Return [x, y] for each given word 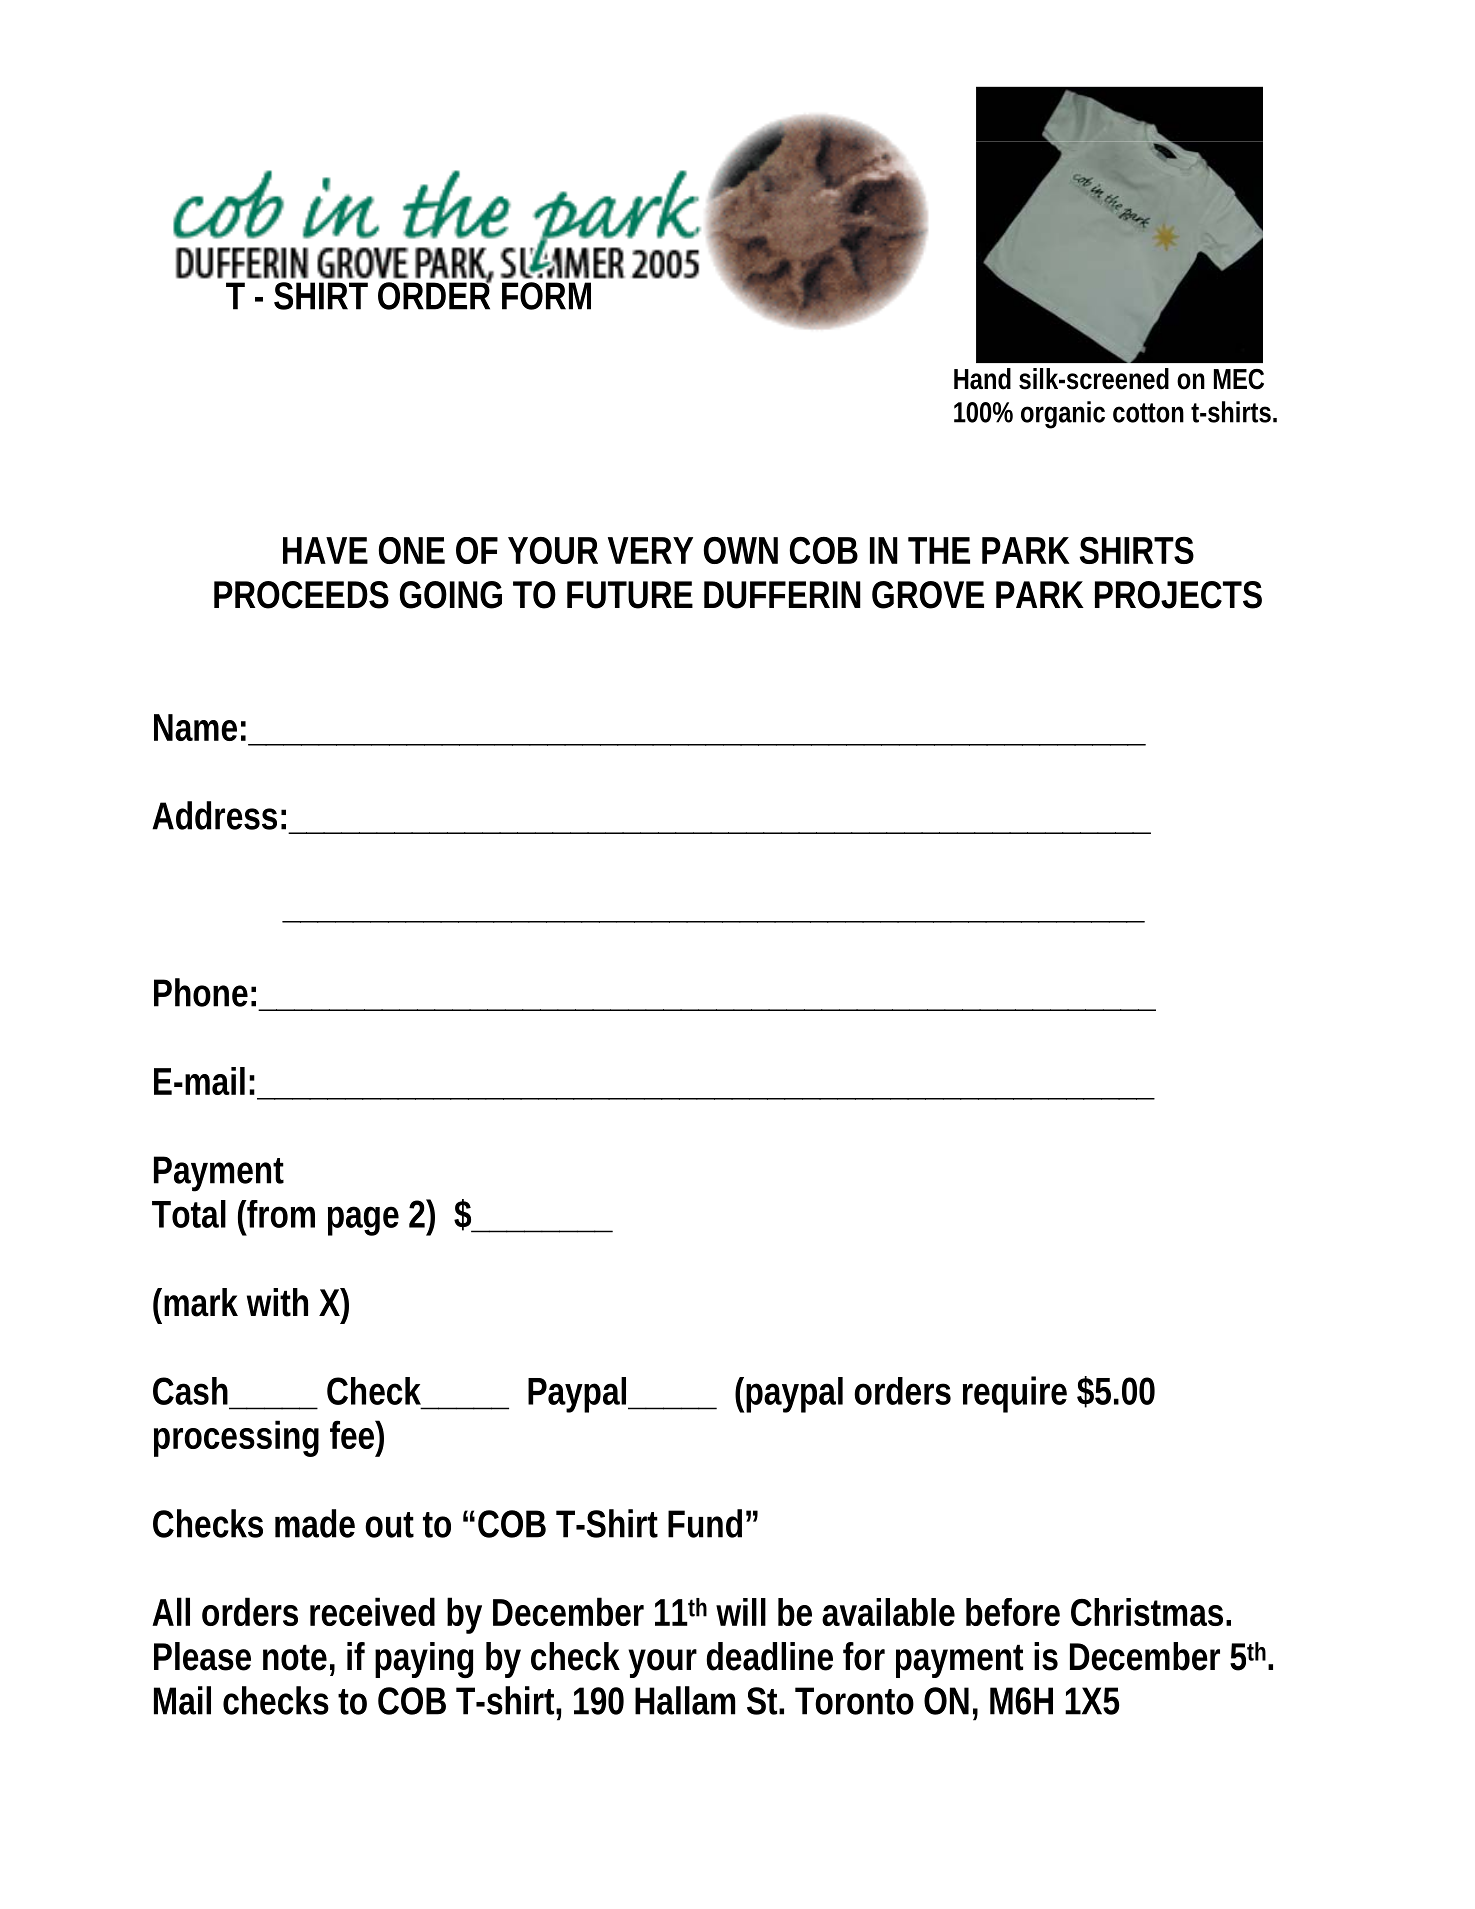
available [888, 1612]
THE [939, 550]
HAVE [325, 550]
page [363, 1221]
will [741, 1612]
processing [236, 1438]
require [1015, 1394]
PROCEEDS [301, 595]
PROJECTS [1178, 595]
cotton [1148, 413]
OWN [741, 550]
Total [189, 1214]
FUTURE [630, 595]
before [1013, 1612]
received [372, 1611]
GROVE [928, 595]
